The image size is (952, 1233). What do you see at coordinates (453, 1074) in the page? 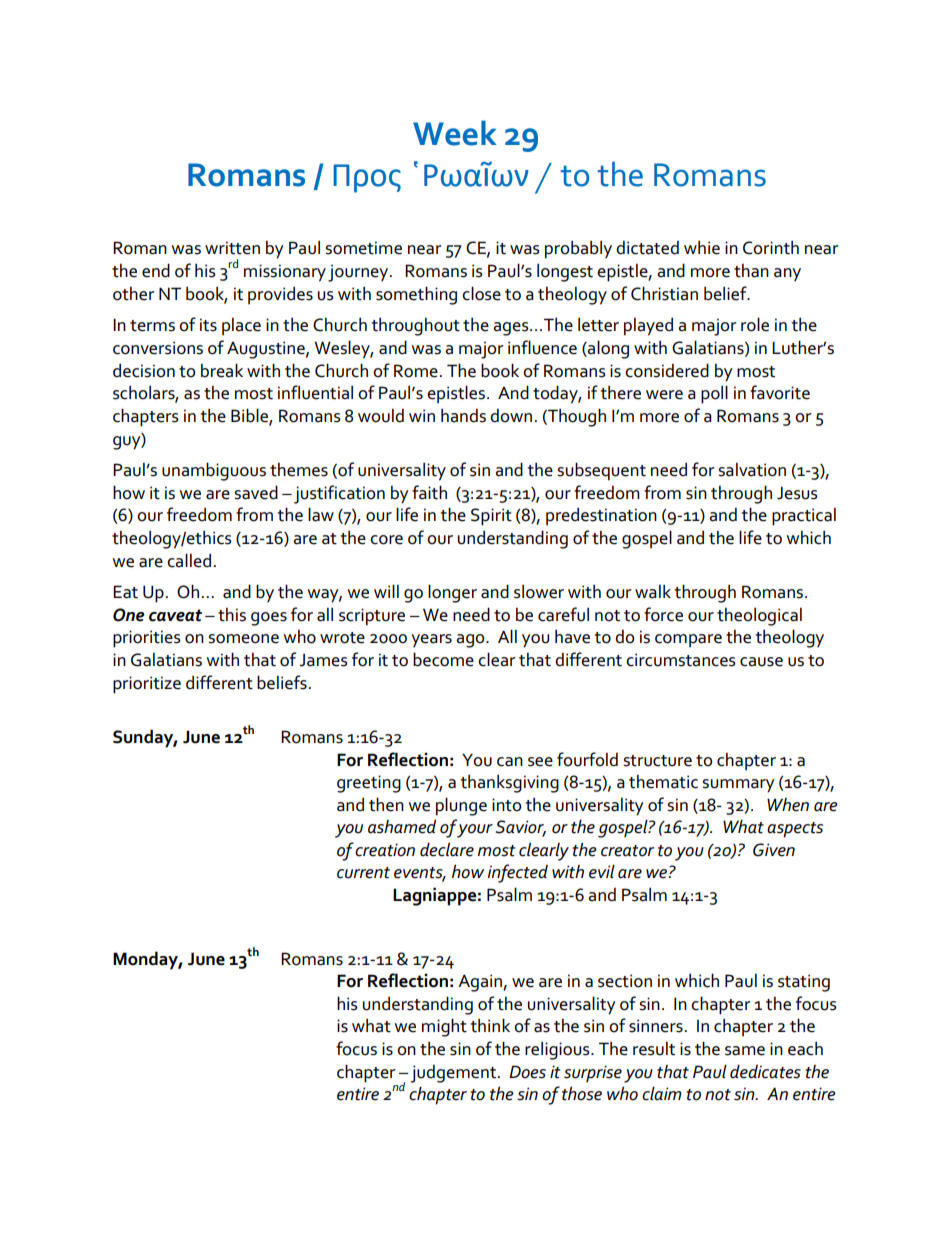
I see `judgement` at bounding box center [453, 1074].
